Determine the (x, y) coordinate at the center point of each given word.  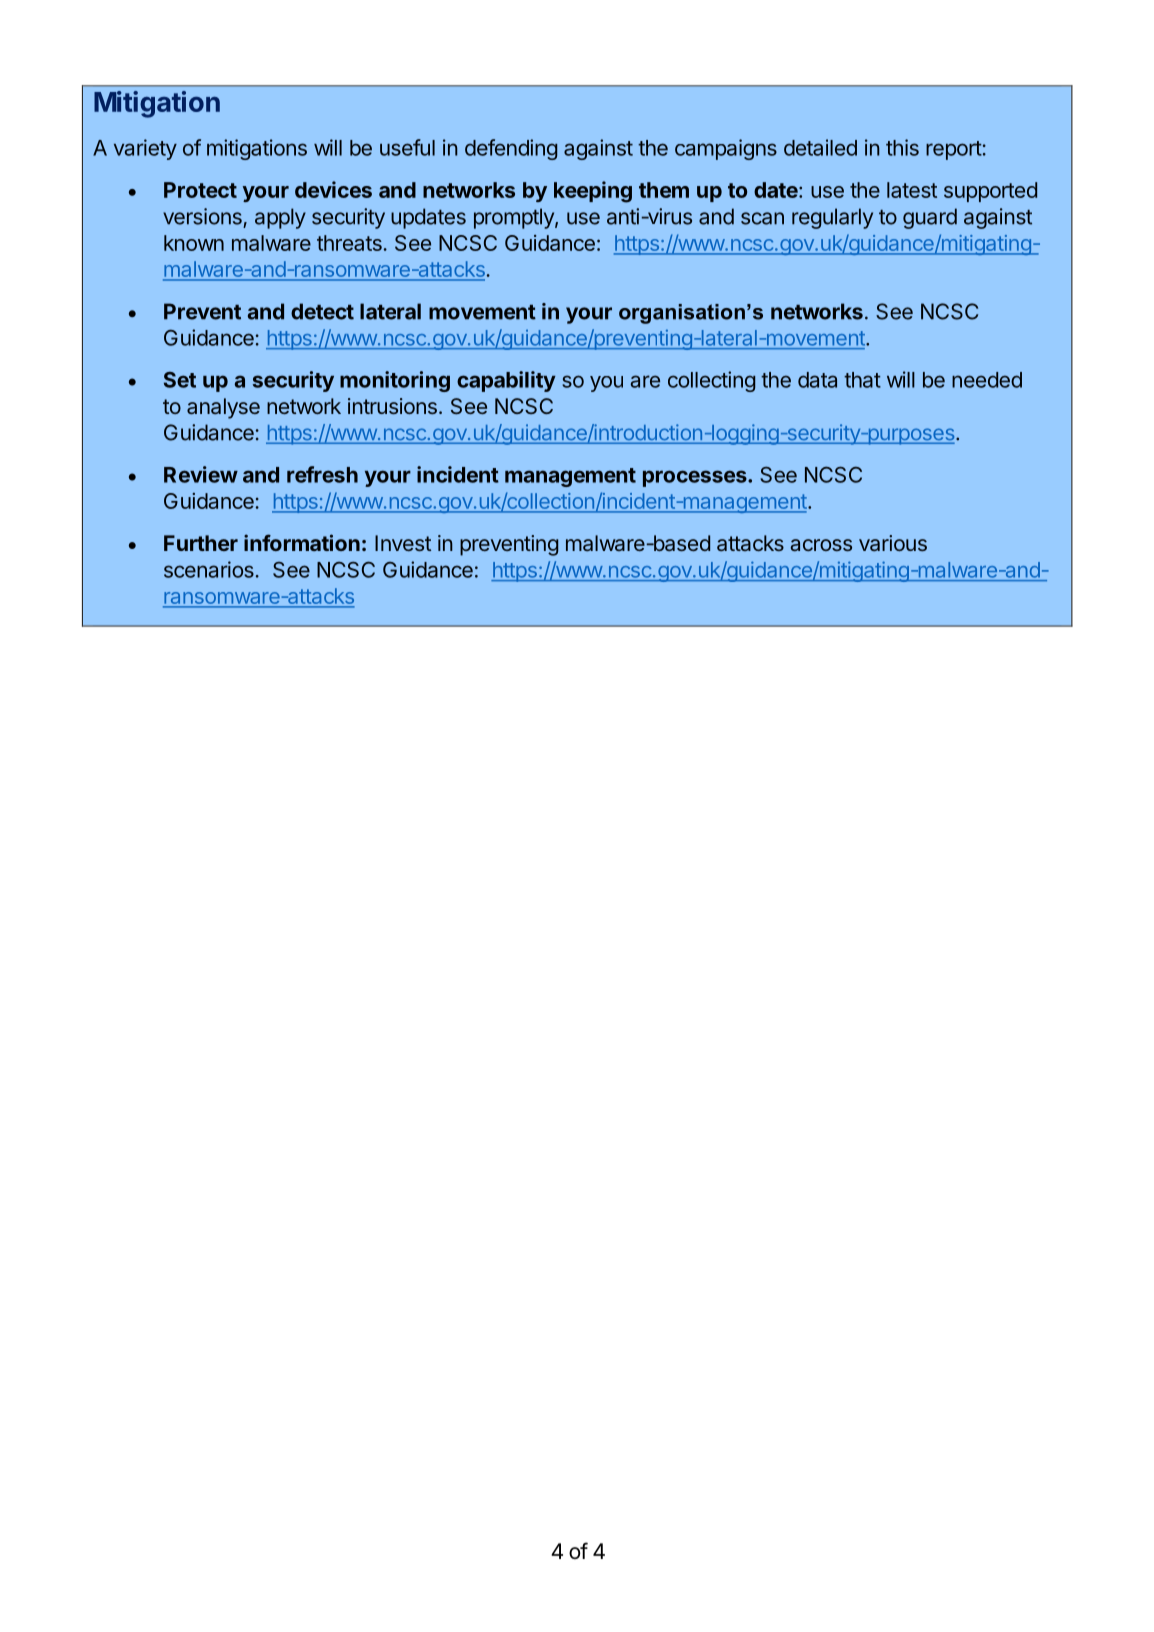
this (902, 147)
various (893, 543)
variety (145, 149)
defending (511, 149)
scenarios (209, 569)
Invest (403, 543)
